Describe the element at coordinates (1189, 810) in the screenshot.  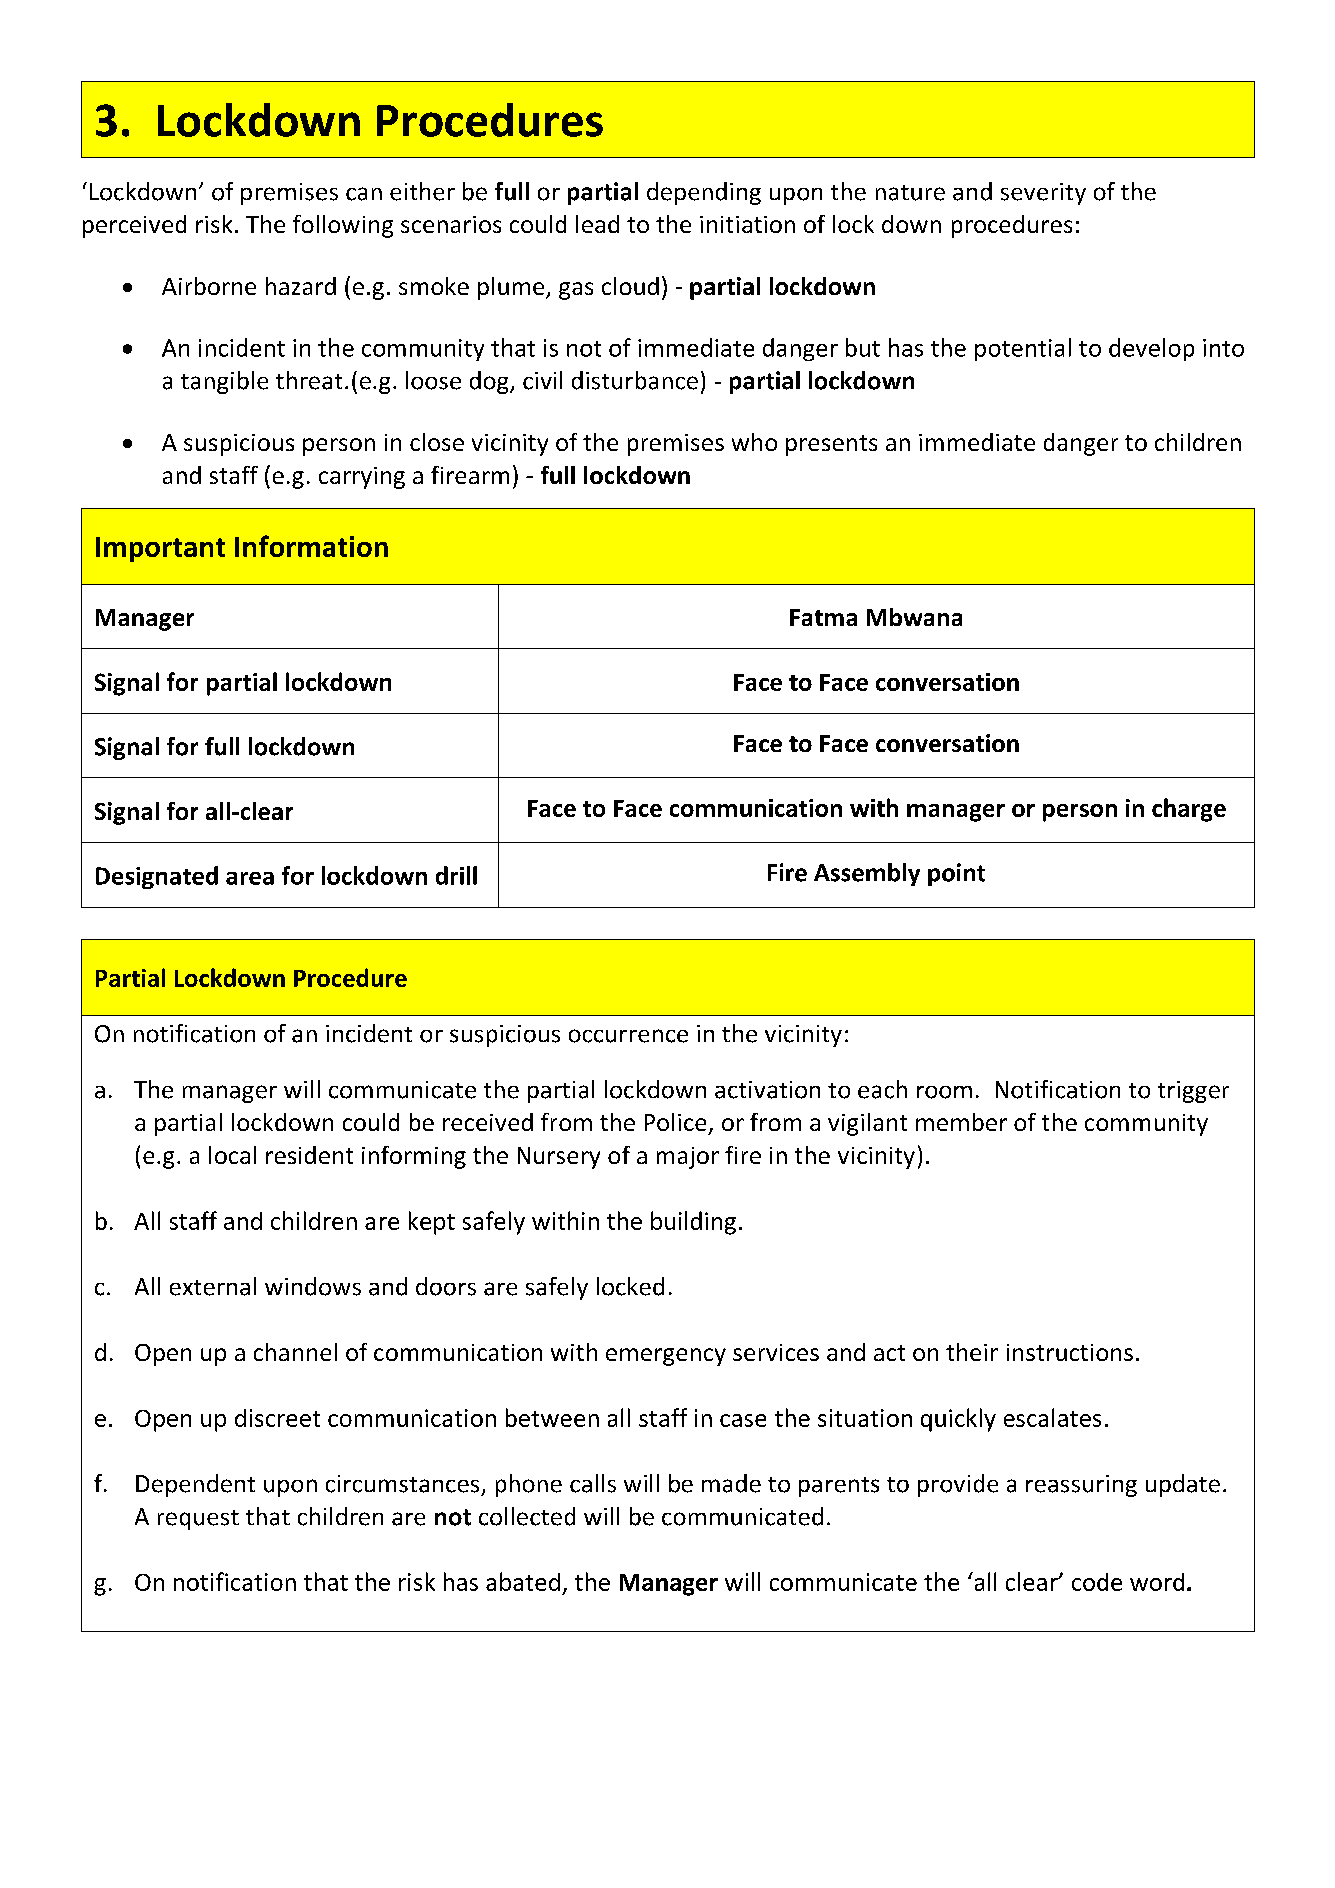
I see `charge` at that location.
